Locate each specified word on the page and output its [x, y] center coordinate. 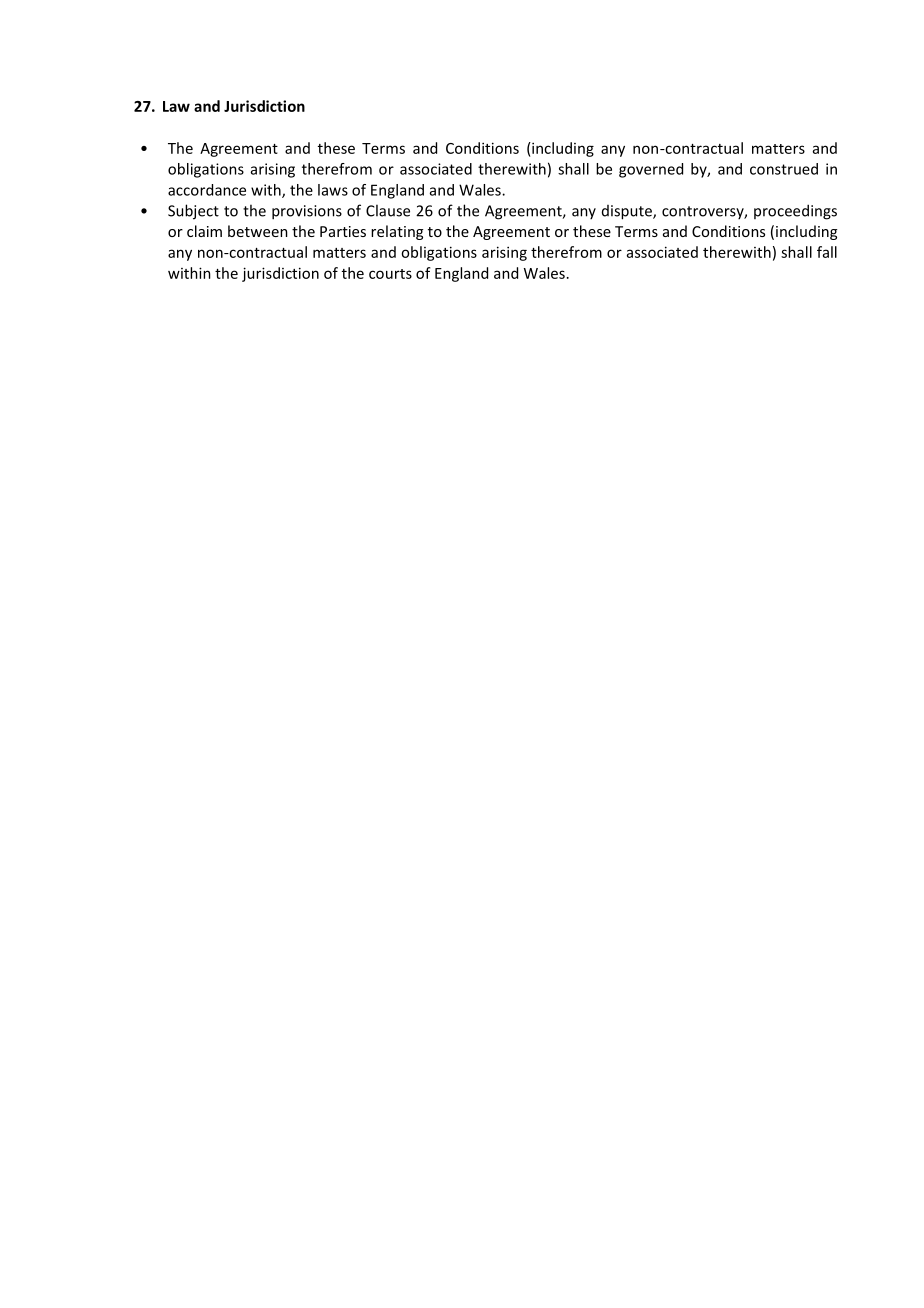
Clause [388, 210]
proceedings [795, 212]
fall [827, 252]
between [258, 231]
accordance [207, 190]
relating [397, 232]
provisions [307, 212]
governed [651, 170]
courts [390, 274]
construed [784, 169]
